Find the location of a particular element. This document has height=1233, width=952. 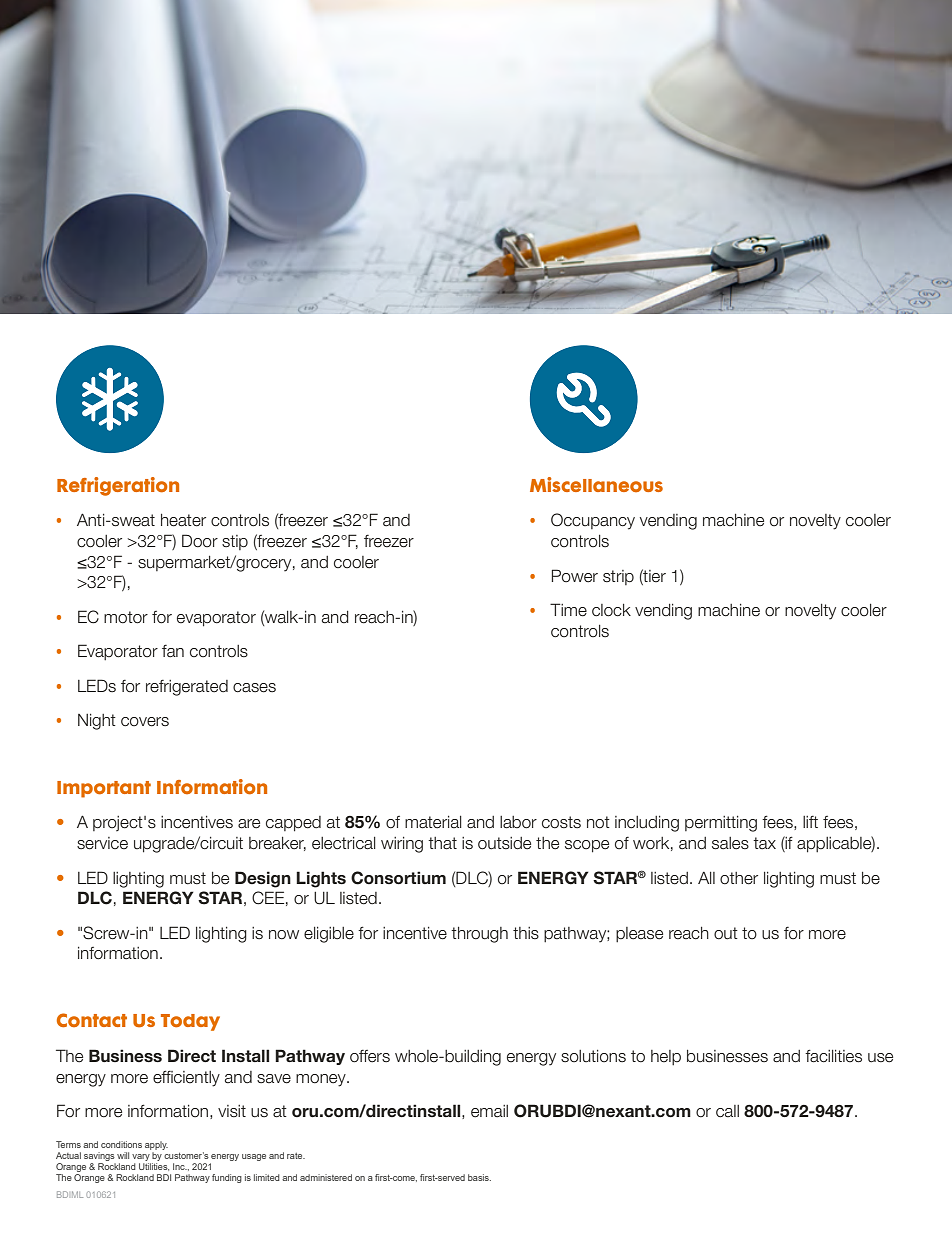

call is located at coordinates (727, 1111).
